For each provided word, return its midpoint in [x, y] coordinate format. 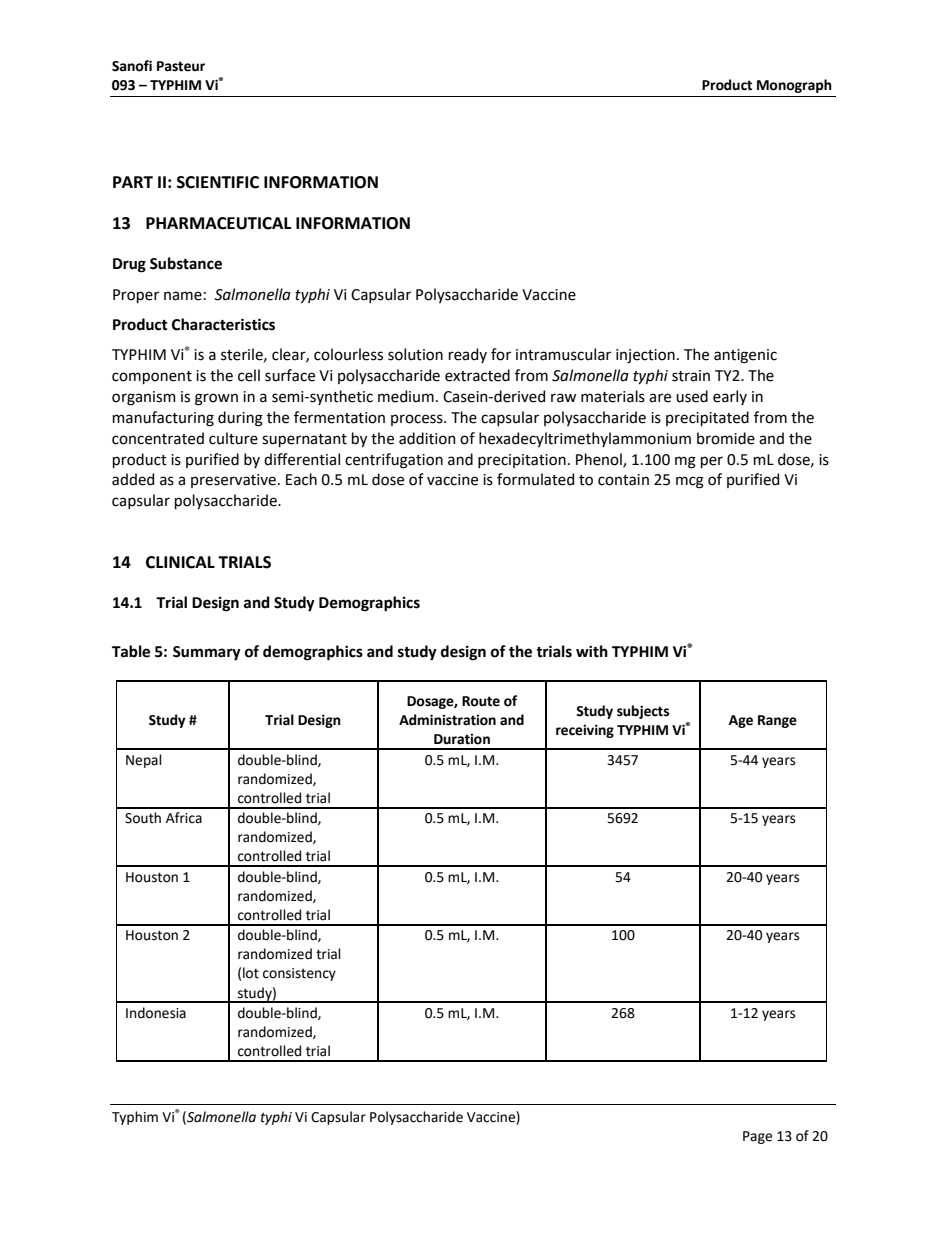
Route [481, 701]
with [592, 651]
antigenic [745, 356]
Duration [462, 739]
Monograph [794, 86]
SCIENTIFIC [218, 182]
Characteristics [223, 324]
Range [777, 721]
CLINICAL [180, 562]
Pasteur [181, 66]
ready [468, 355]
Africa [184, 818]
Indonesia [156, 1013]
